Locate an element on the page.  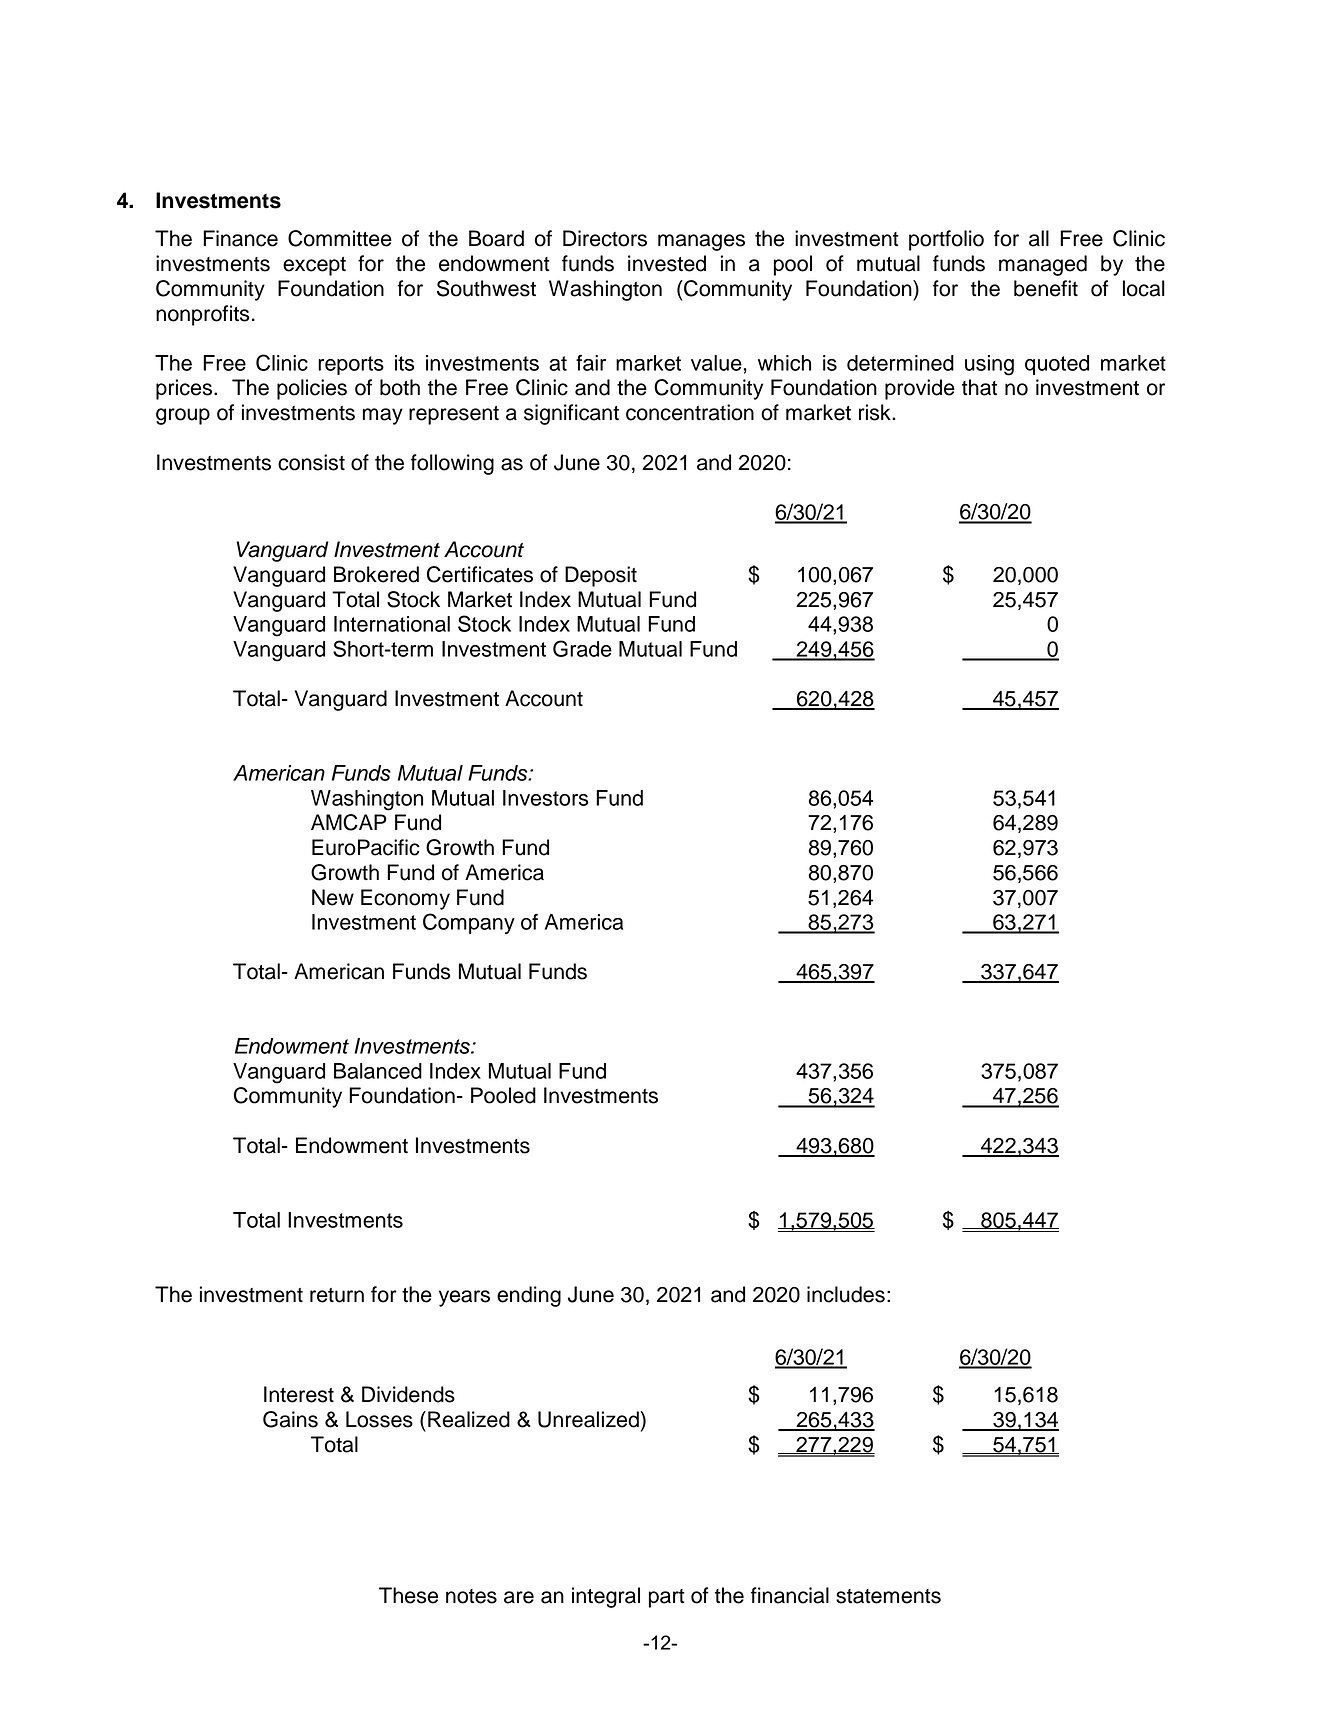
invested is located at coordinates (667, 263).
